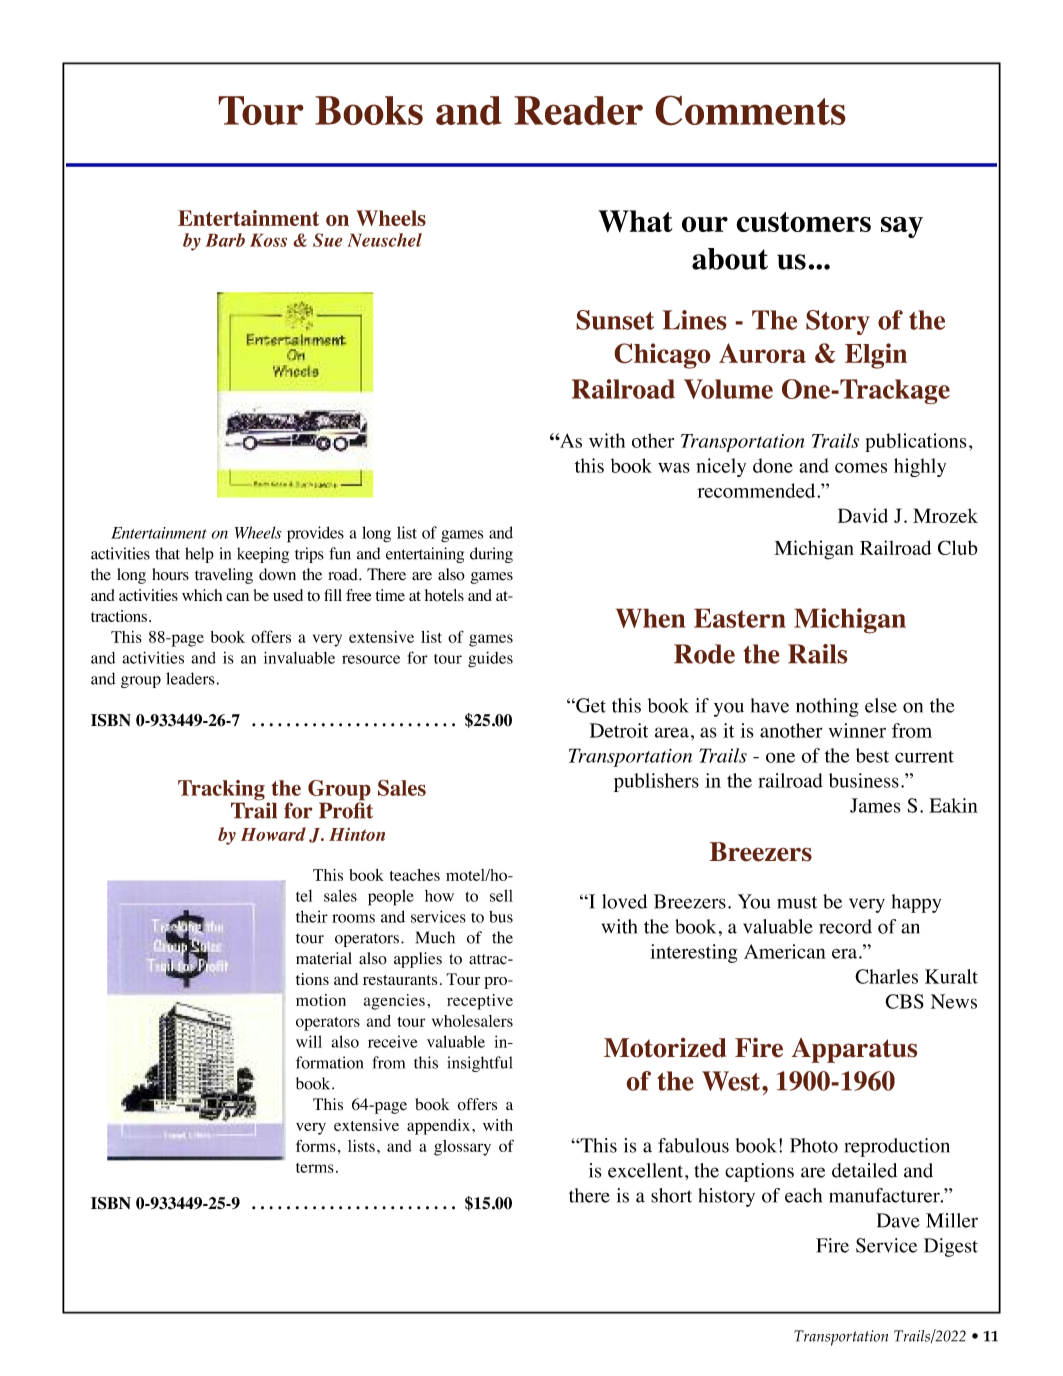  I want to click on record, so click(845, 926).
